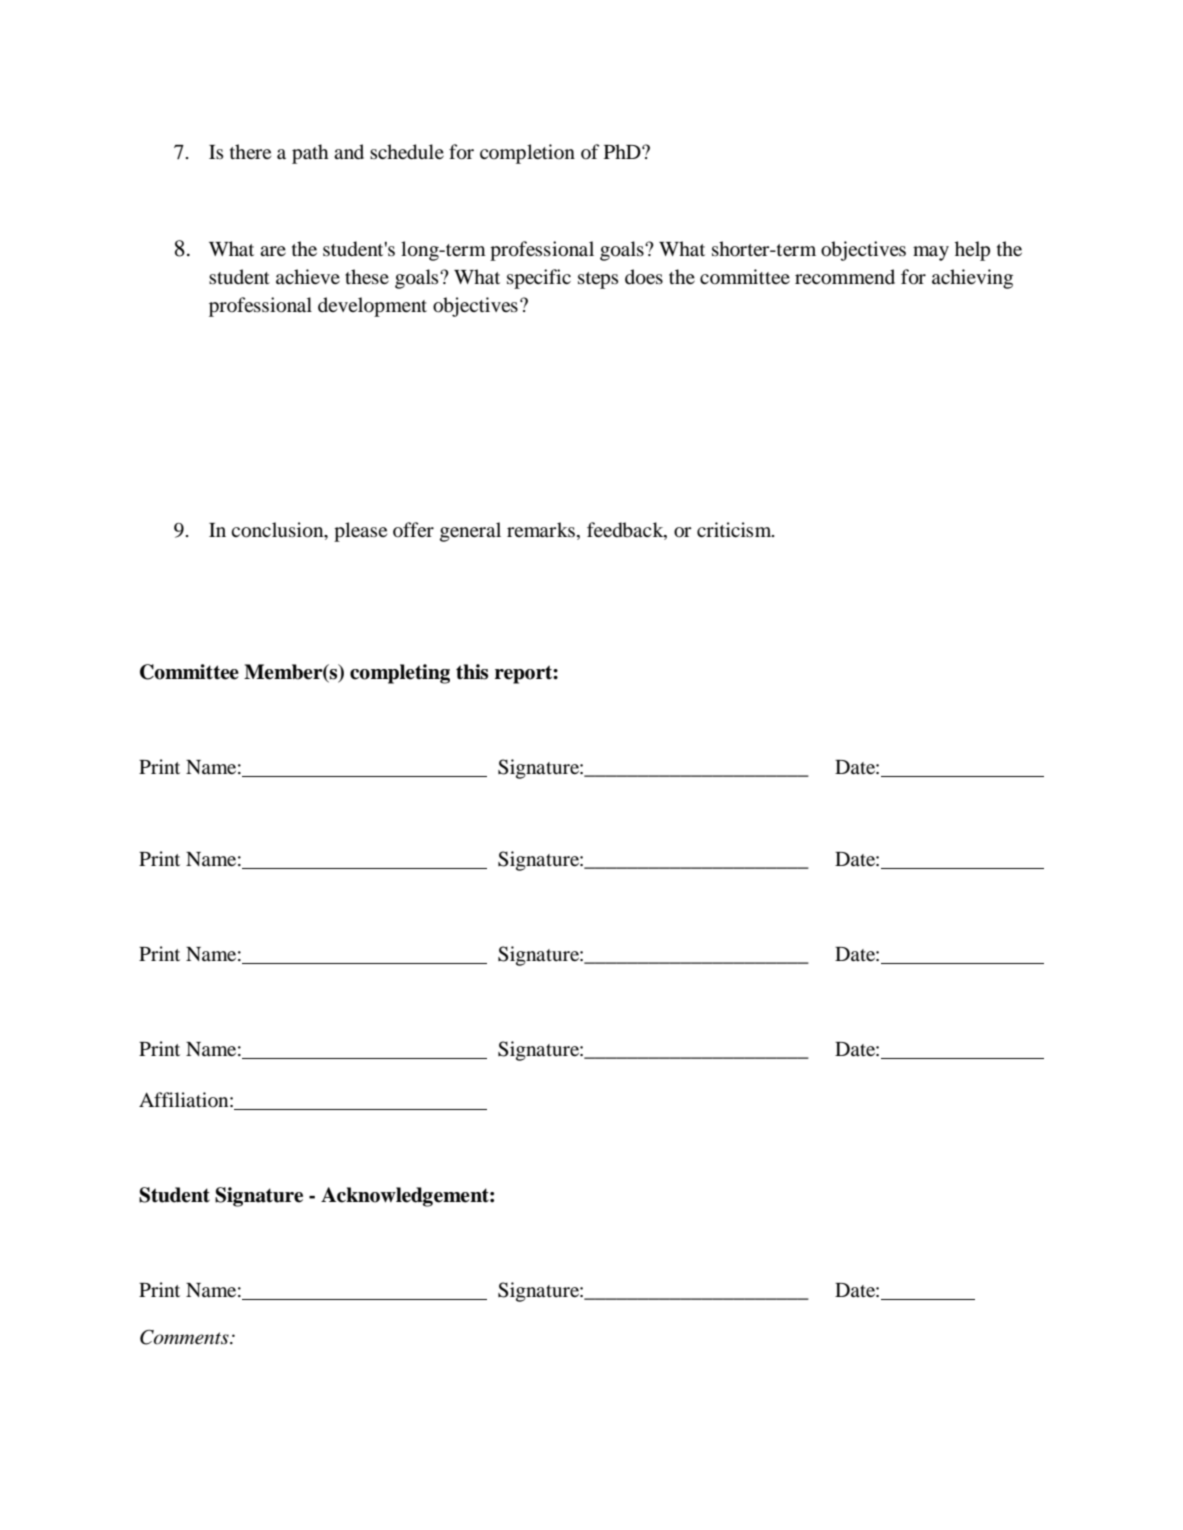  What do you see at coordinates (735, 529) in the screenshot?
I see `criticism` at bounding box center [735, 529].
